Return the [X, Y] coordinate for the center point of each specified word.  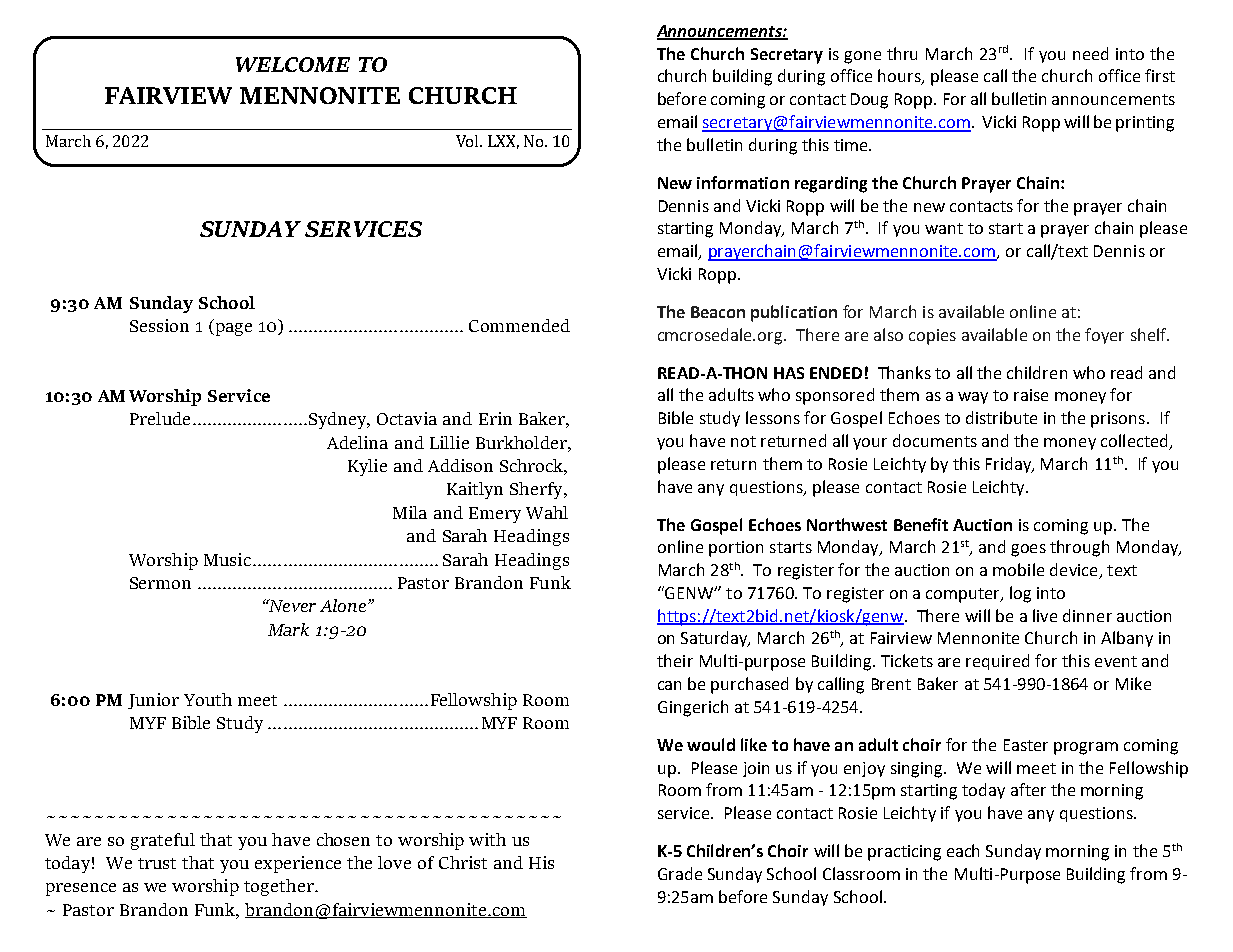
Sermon [160, 583]
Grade [680, 873]
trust [157, 863]
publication [794, 313]
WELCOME [293, 64]
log [1020, 594]
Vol [469, 141]
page [232, 329]
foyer [1104, 336]
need [1090, 53]
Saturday [715, 639]
